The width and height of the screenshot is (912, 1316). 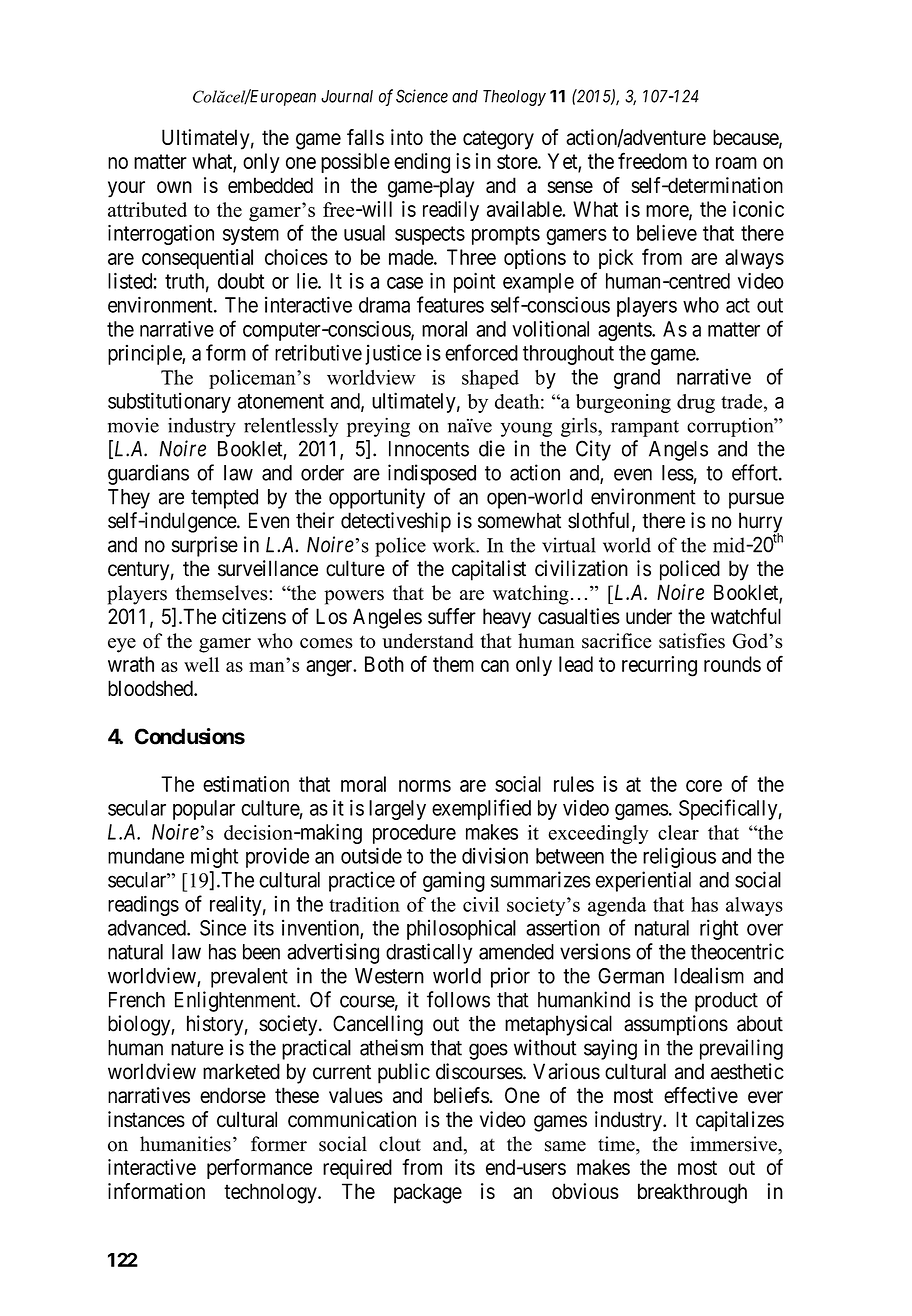 I want to click on procedure, so click(x=414, y=834).
